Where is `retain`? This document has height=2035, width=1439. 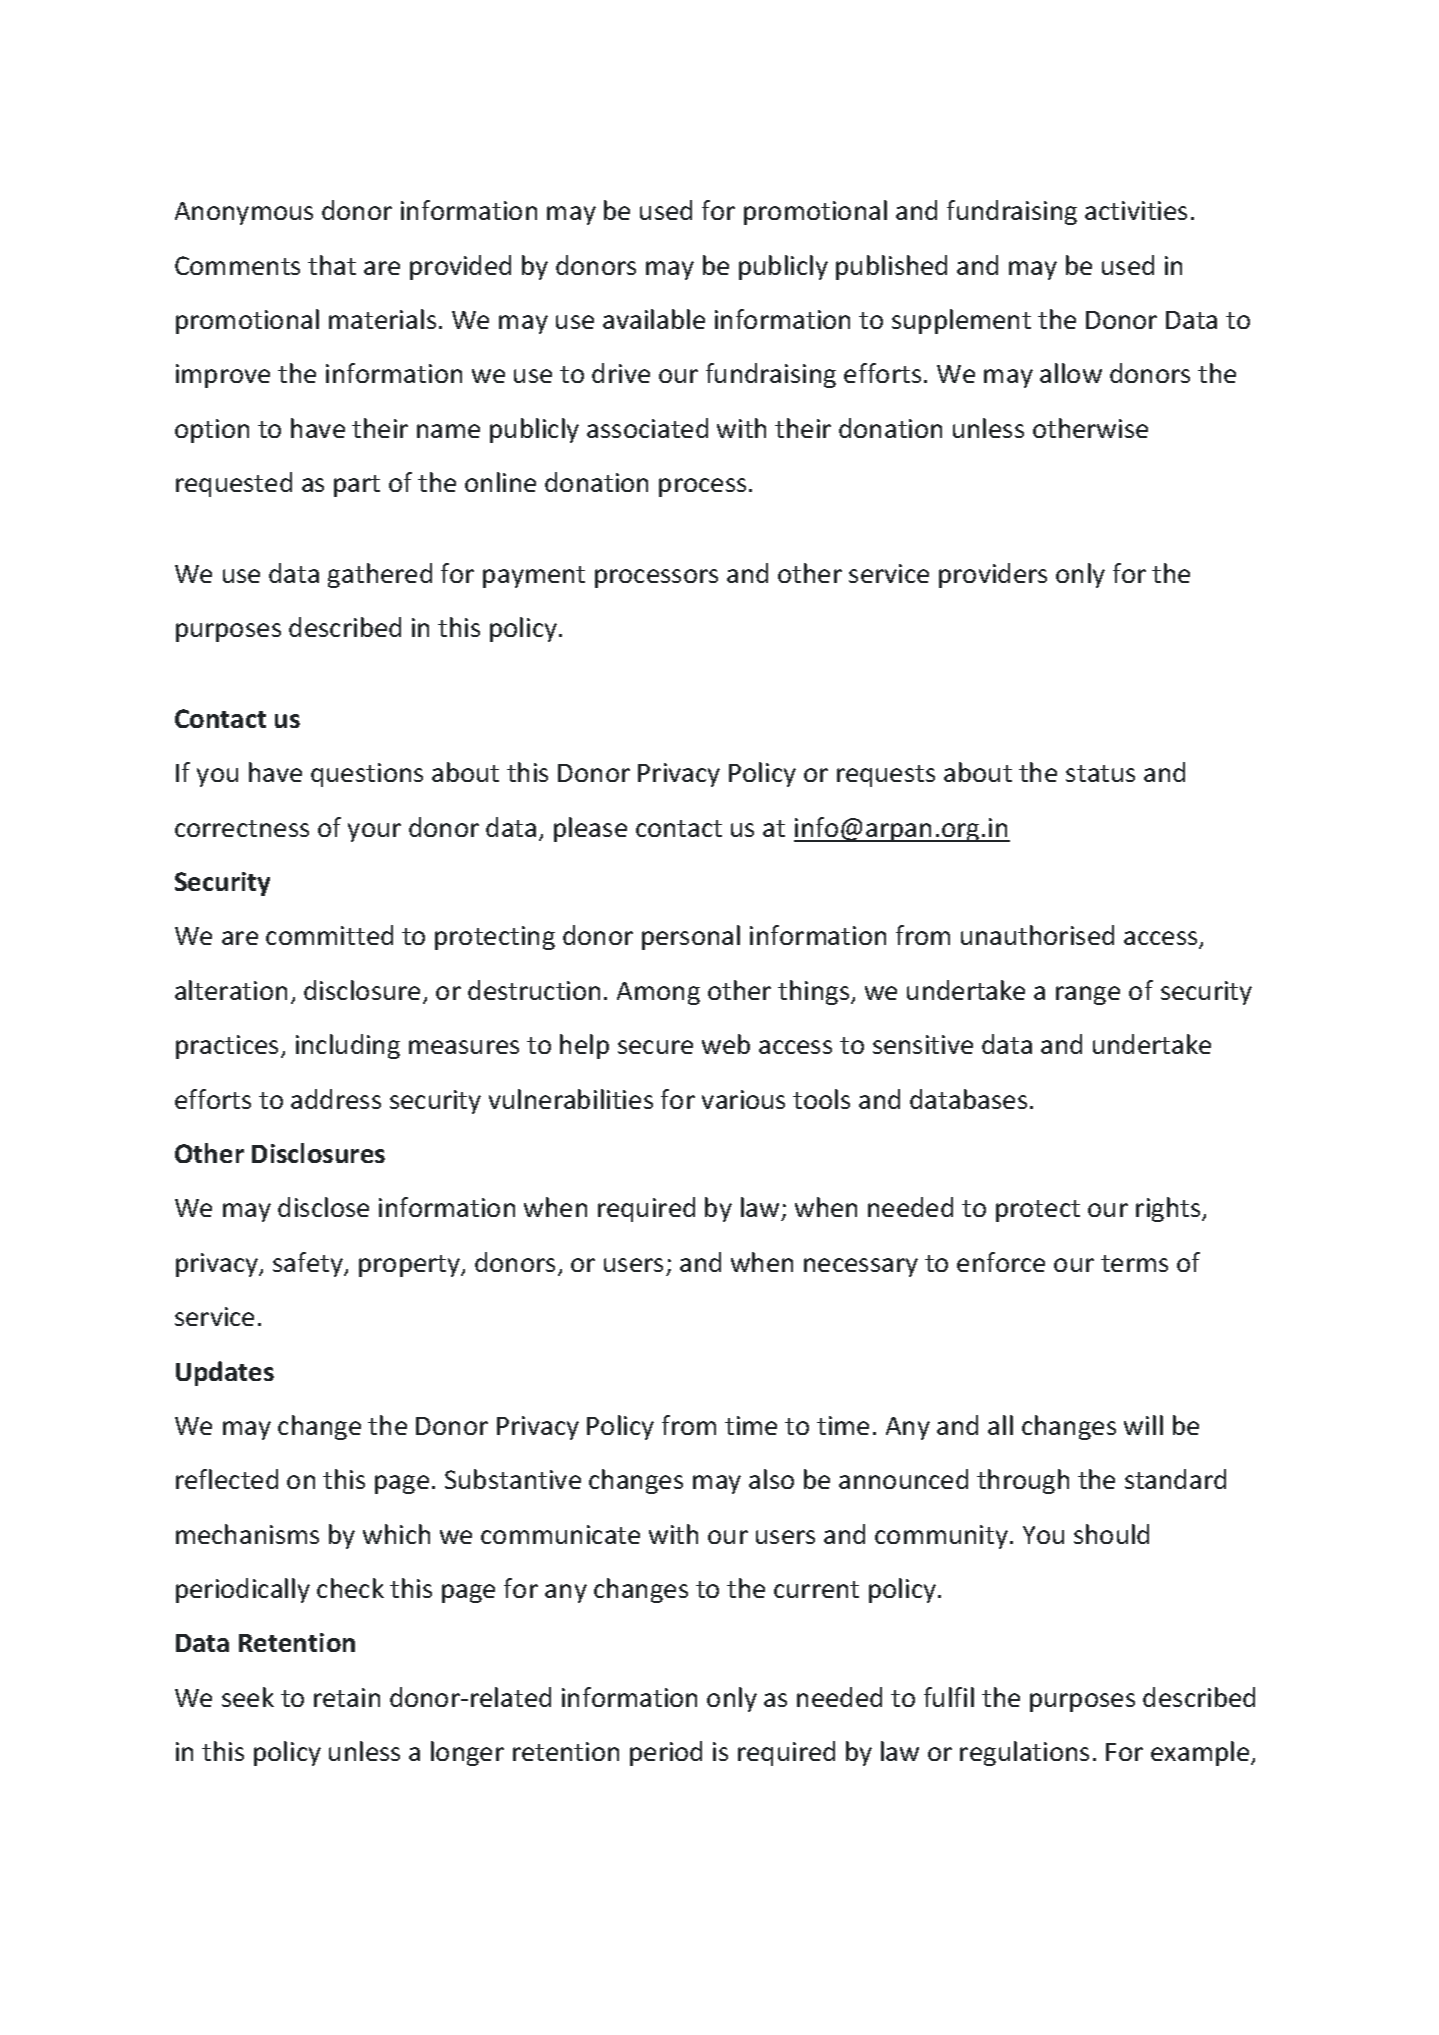 retain is located at coordinates (347, 1697).
